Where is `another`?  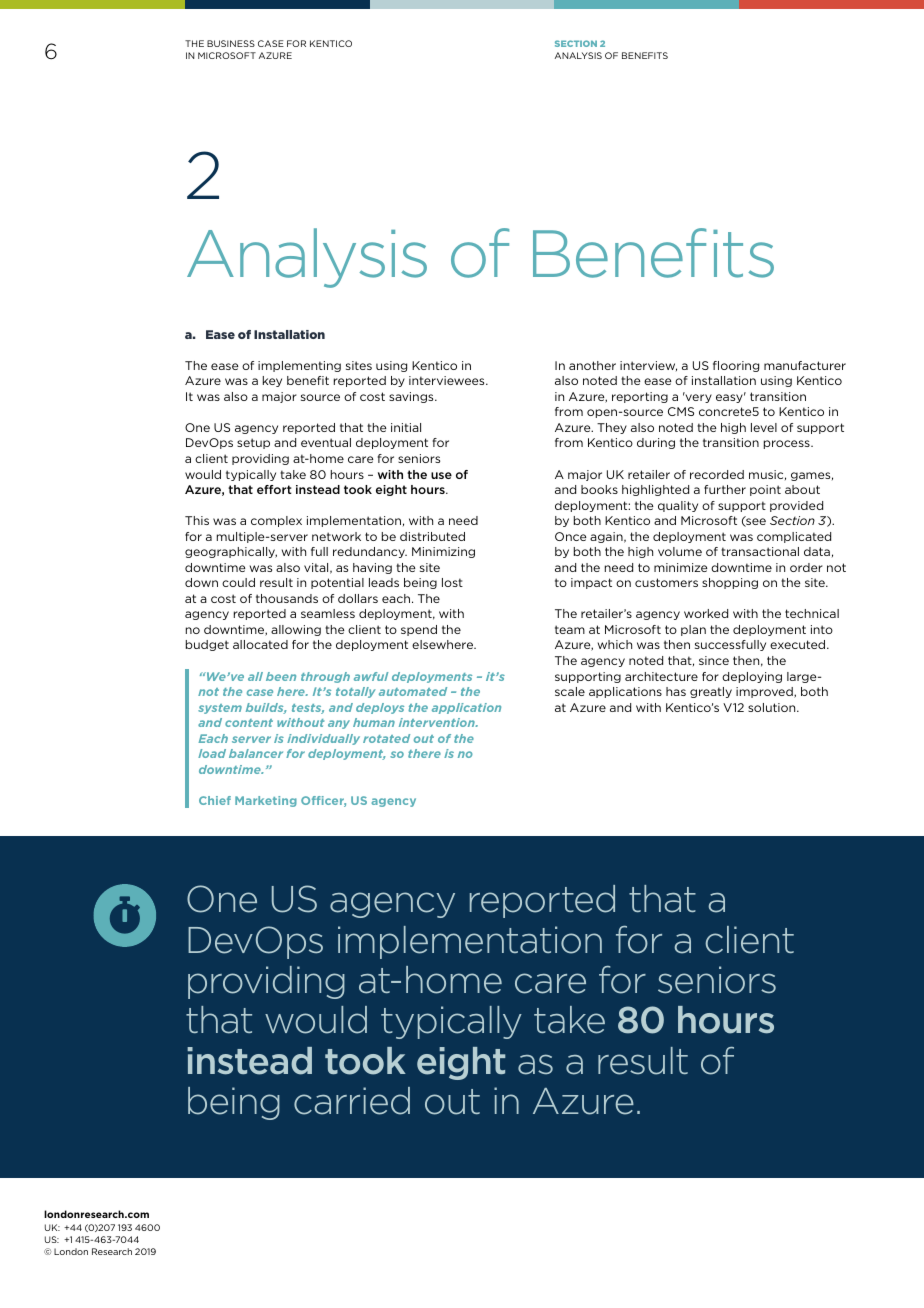 another is located at coordinates (592, 365).
